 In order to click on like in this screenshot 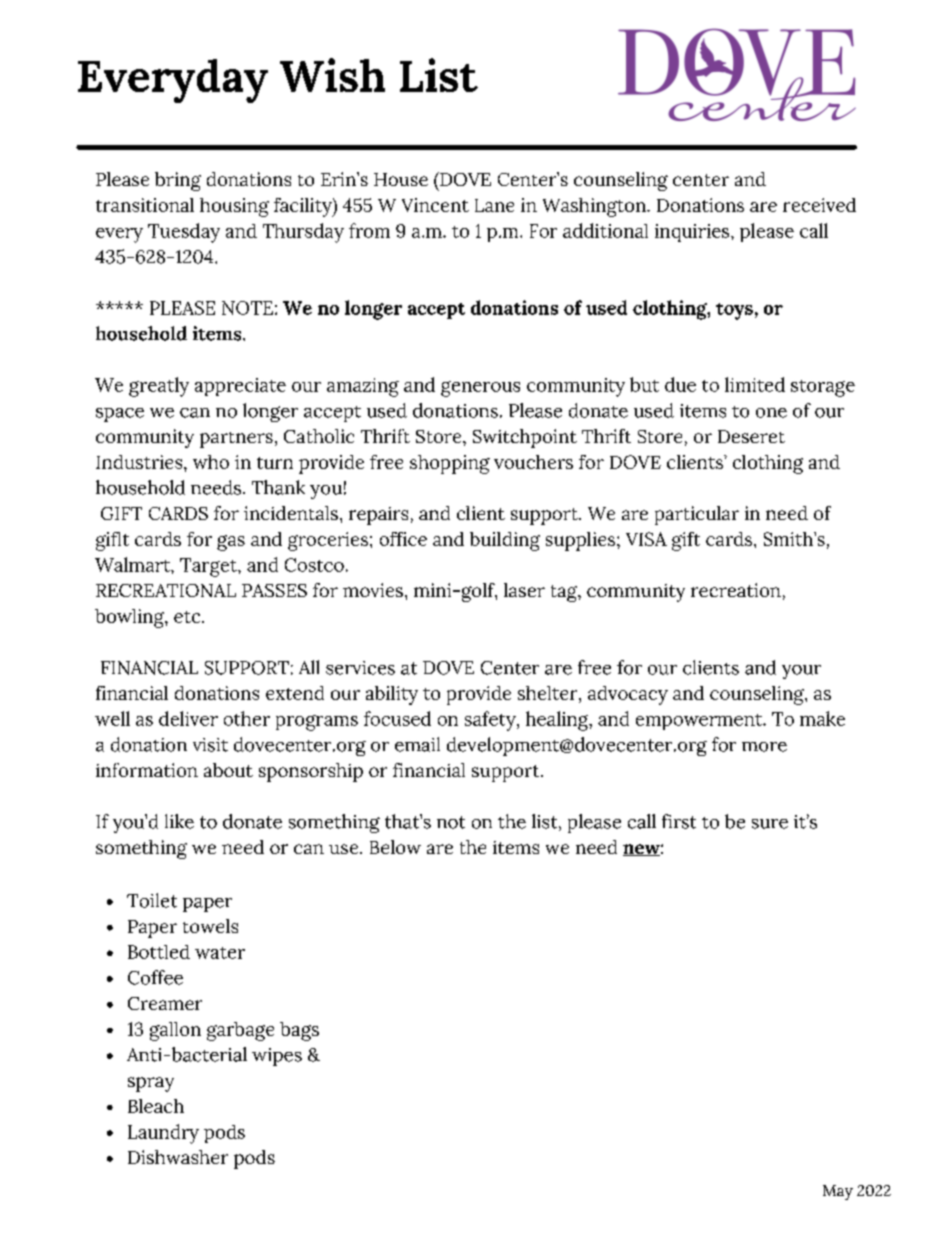, I will do `click(179, 821)`.
